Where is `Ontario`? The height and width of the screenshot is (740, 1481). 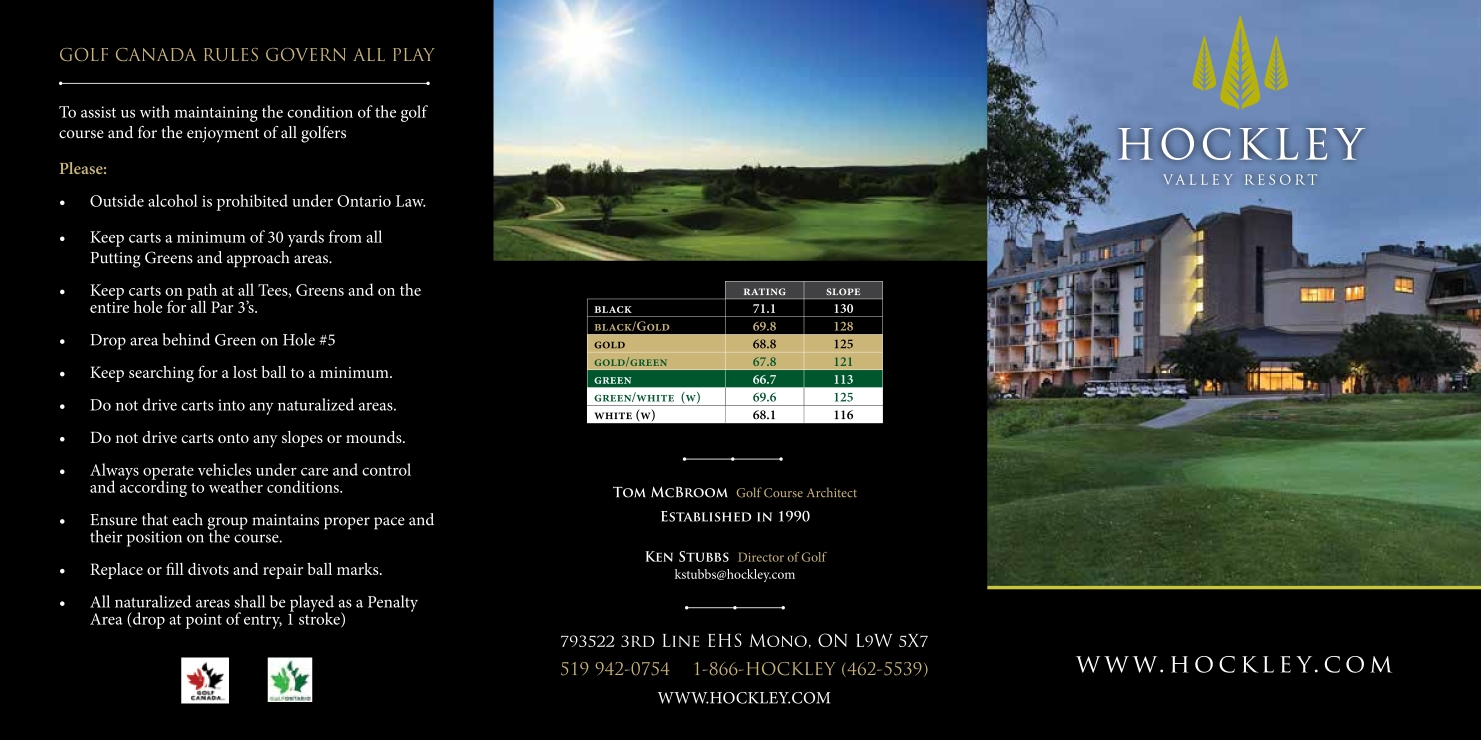 Ontario is located at coordinates (364, 201).
